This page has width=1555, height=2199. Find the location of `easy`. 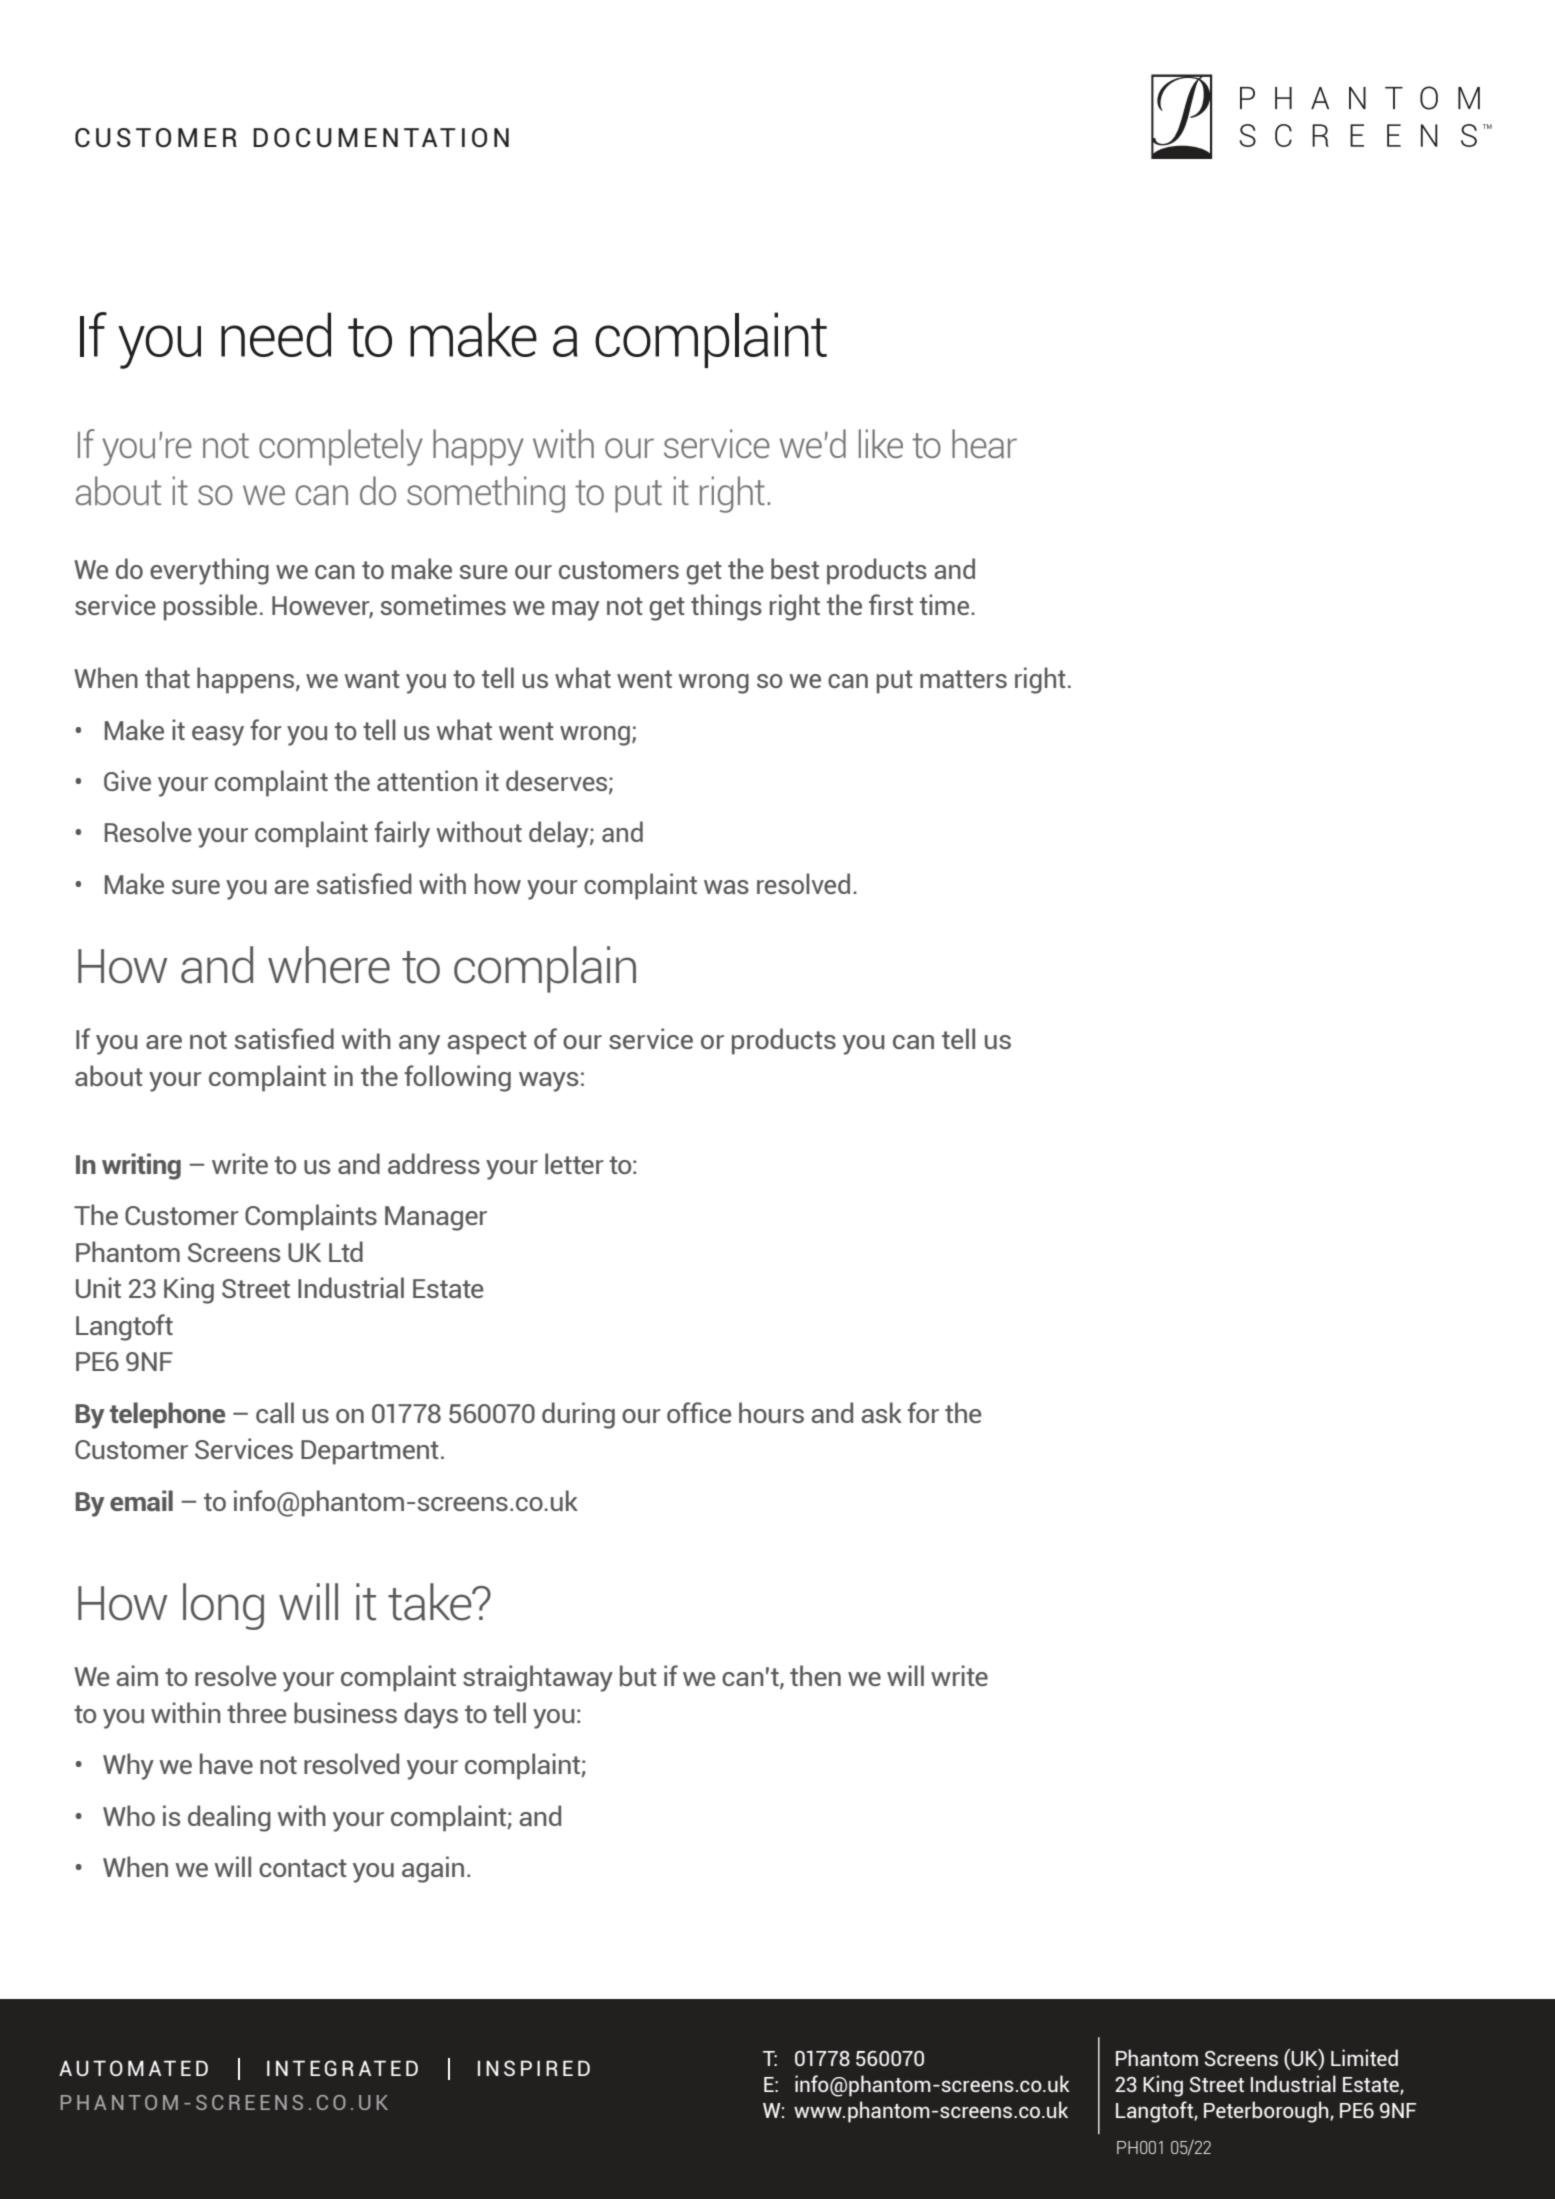

easy is located at coordinates (218, 736).
